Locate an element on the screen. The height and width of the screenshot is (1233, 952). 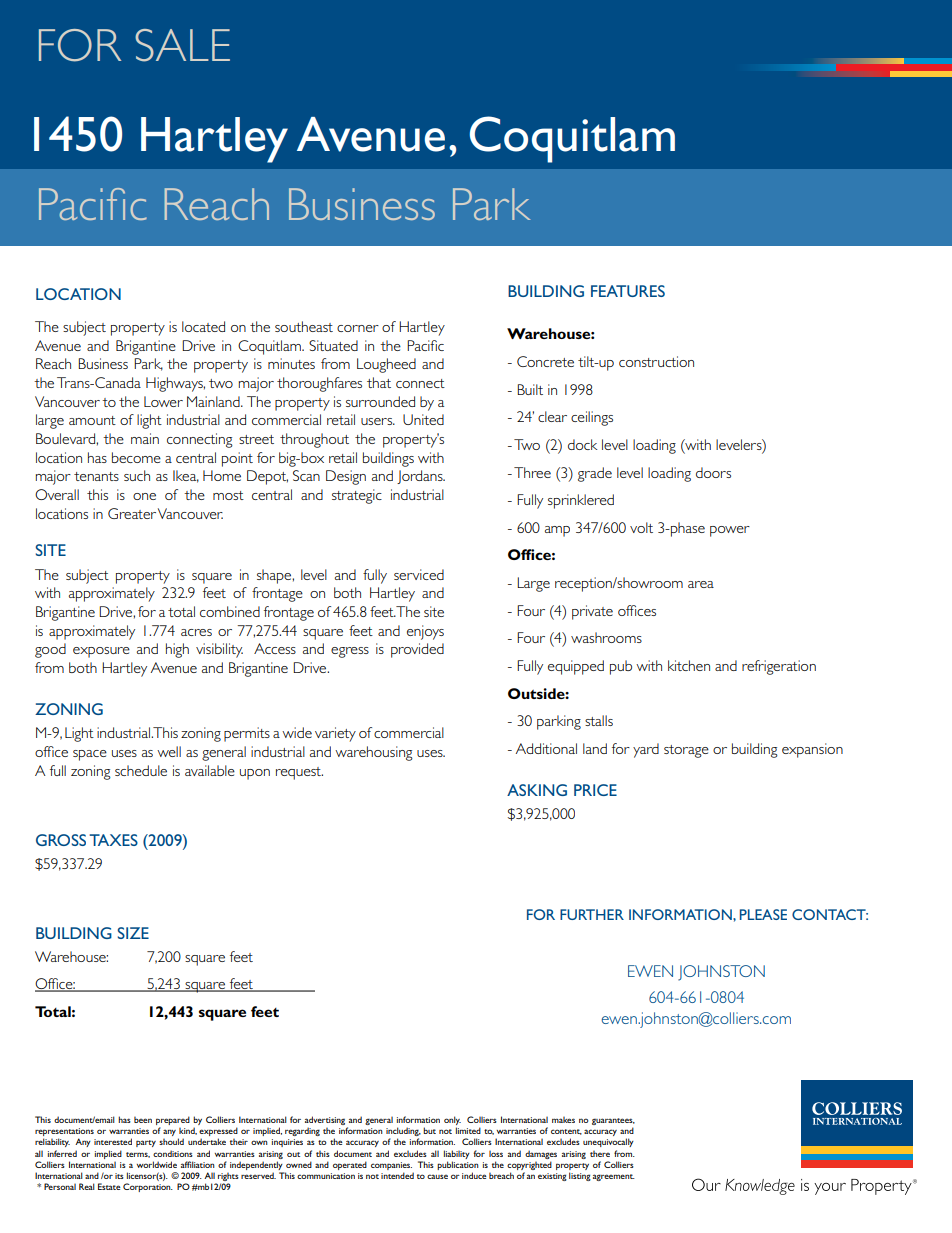
features is located at coordinates (628, 291).
